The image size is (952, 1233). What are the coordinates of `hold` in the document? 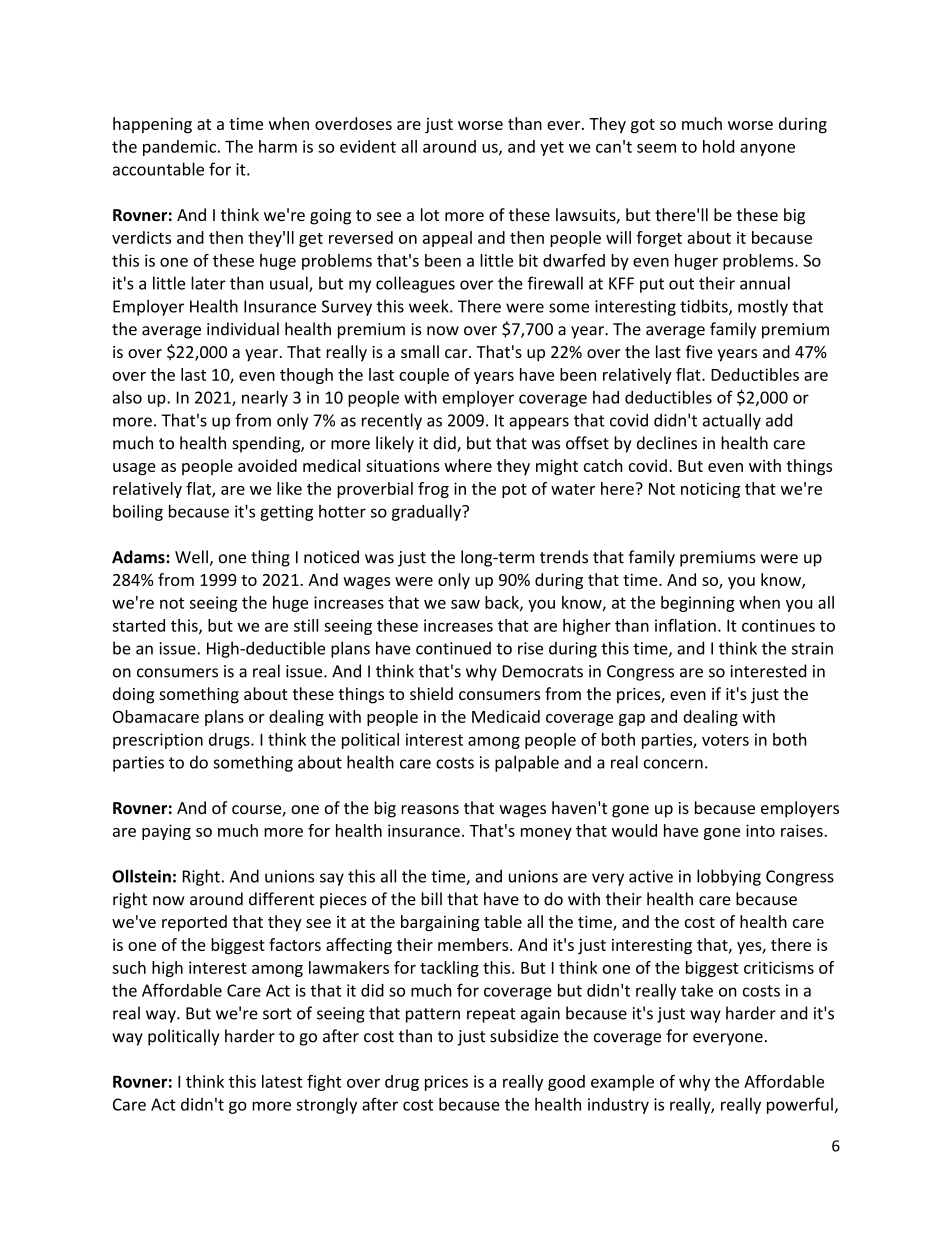 It's located at (718, 146).
